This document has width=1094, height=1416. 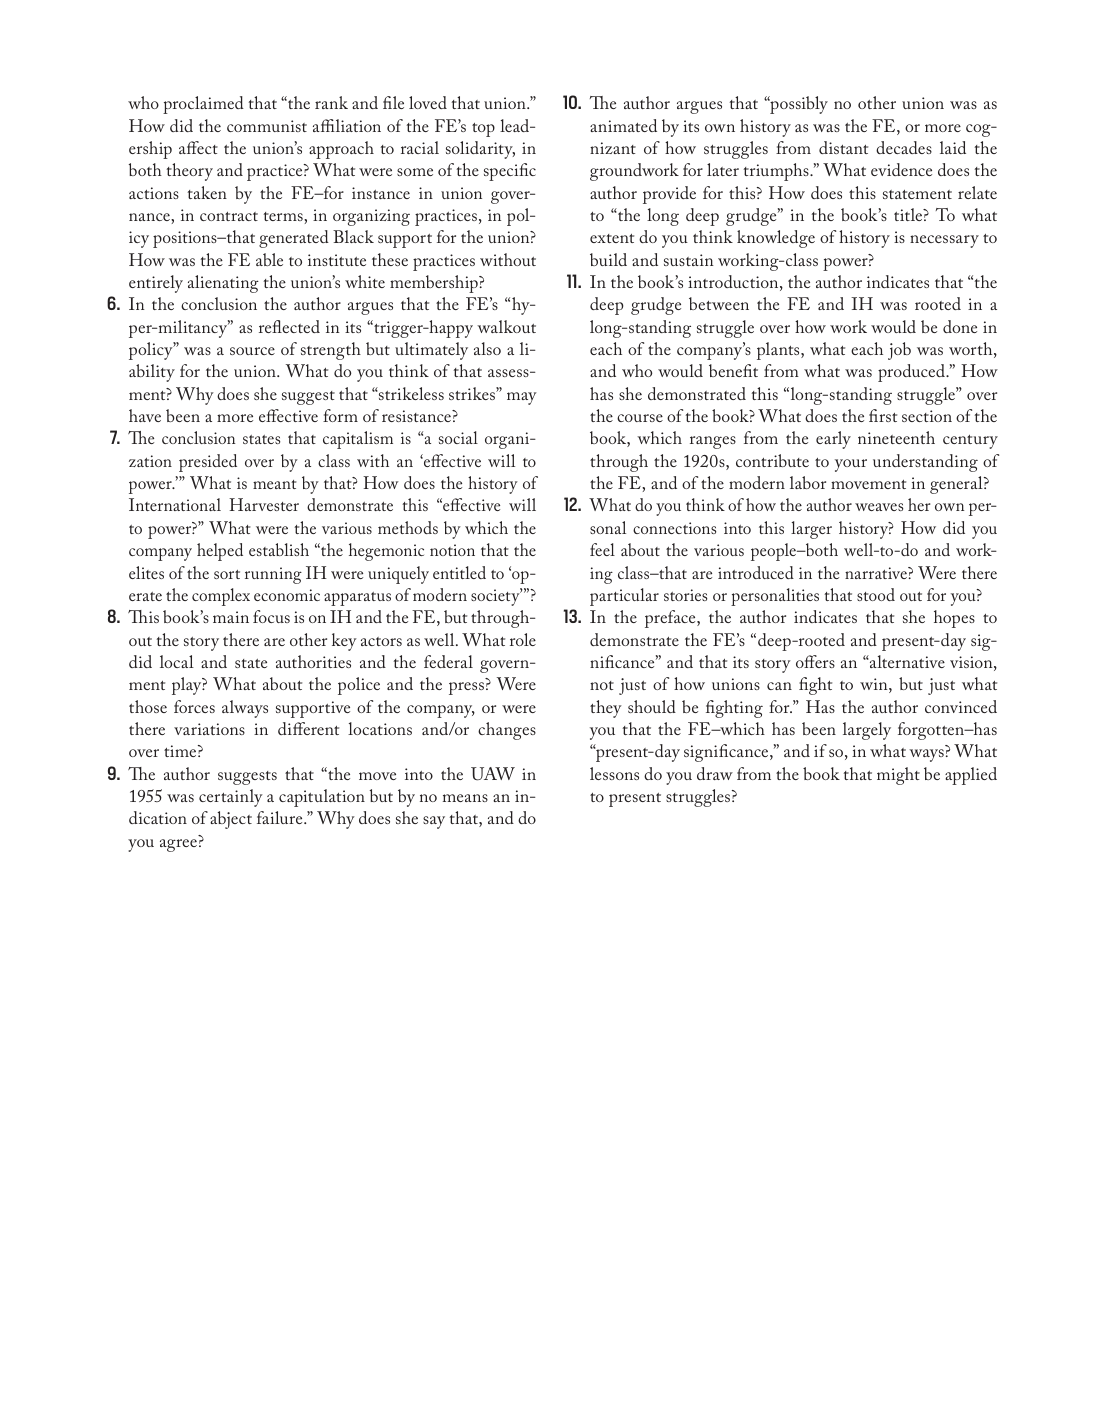 What do you see at coordinates (458, 437) in the document?
I see `social` at bounding box center [458, 437].
